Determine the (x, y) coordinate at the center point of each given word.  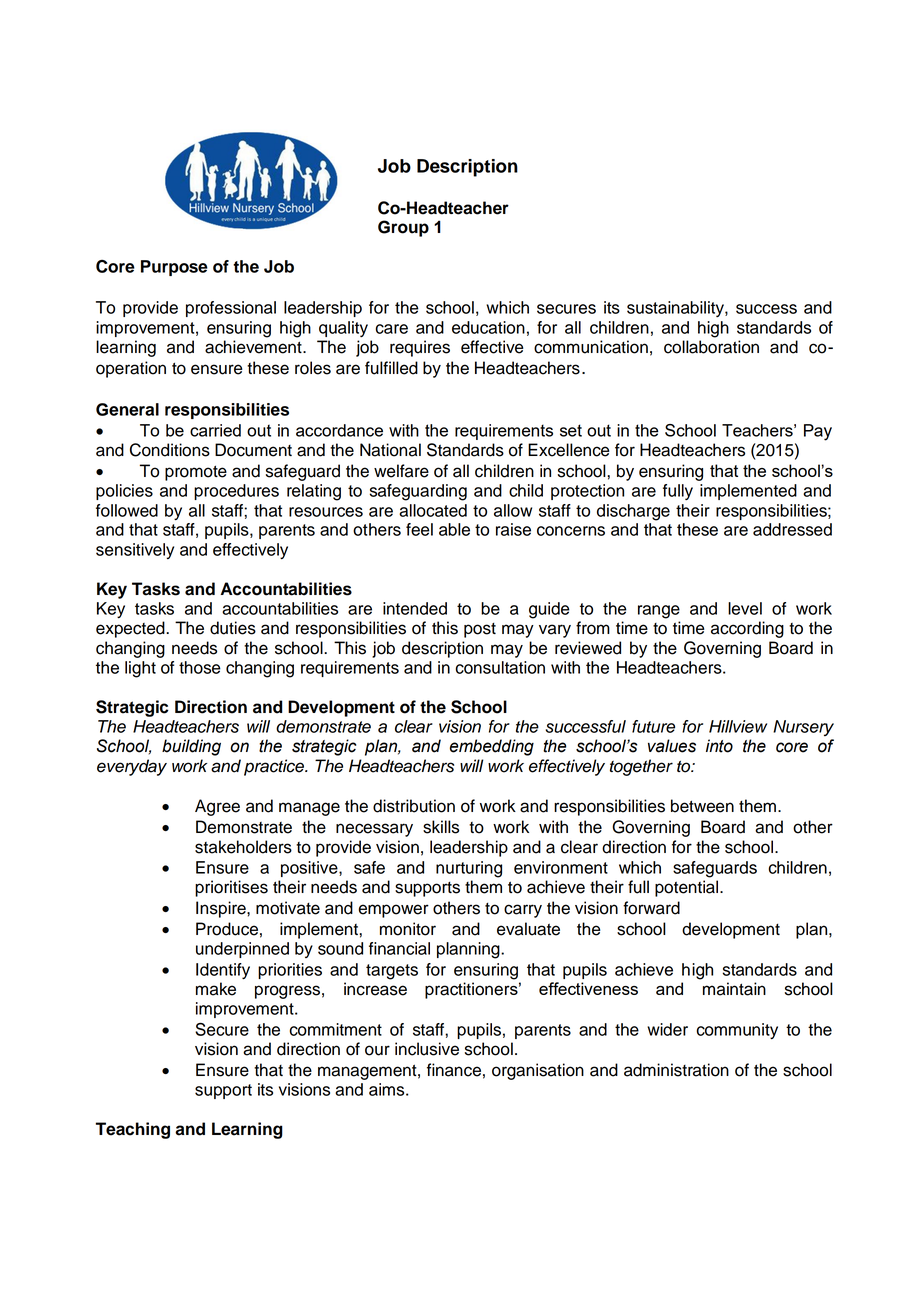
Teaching (133, 1130)
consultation (500, 667)
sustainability (676, 309)
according (747, 629)
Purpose (174, 268)
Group (403, 228)
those (200, 667)
